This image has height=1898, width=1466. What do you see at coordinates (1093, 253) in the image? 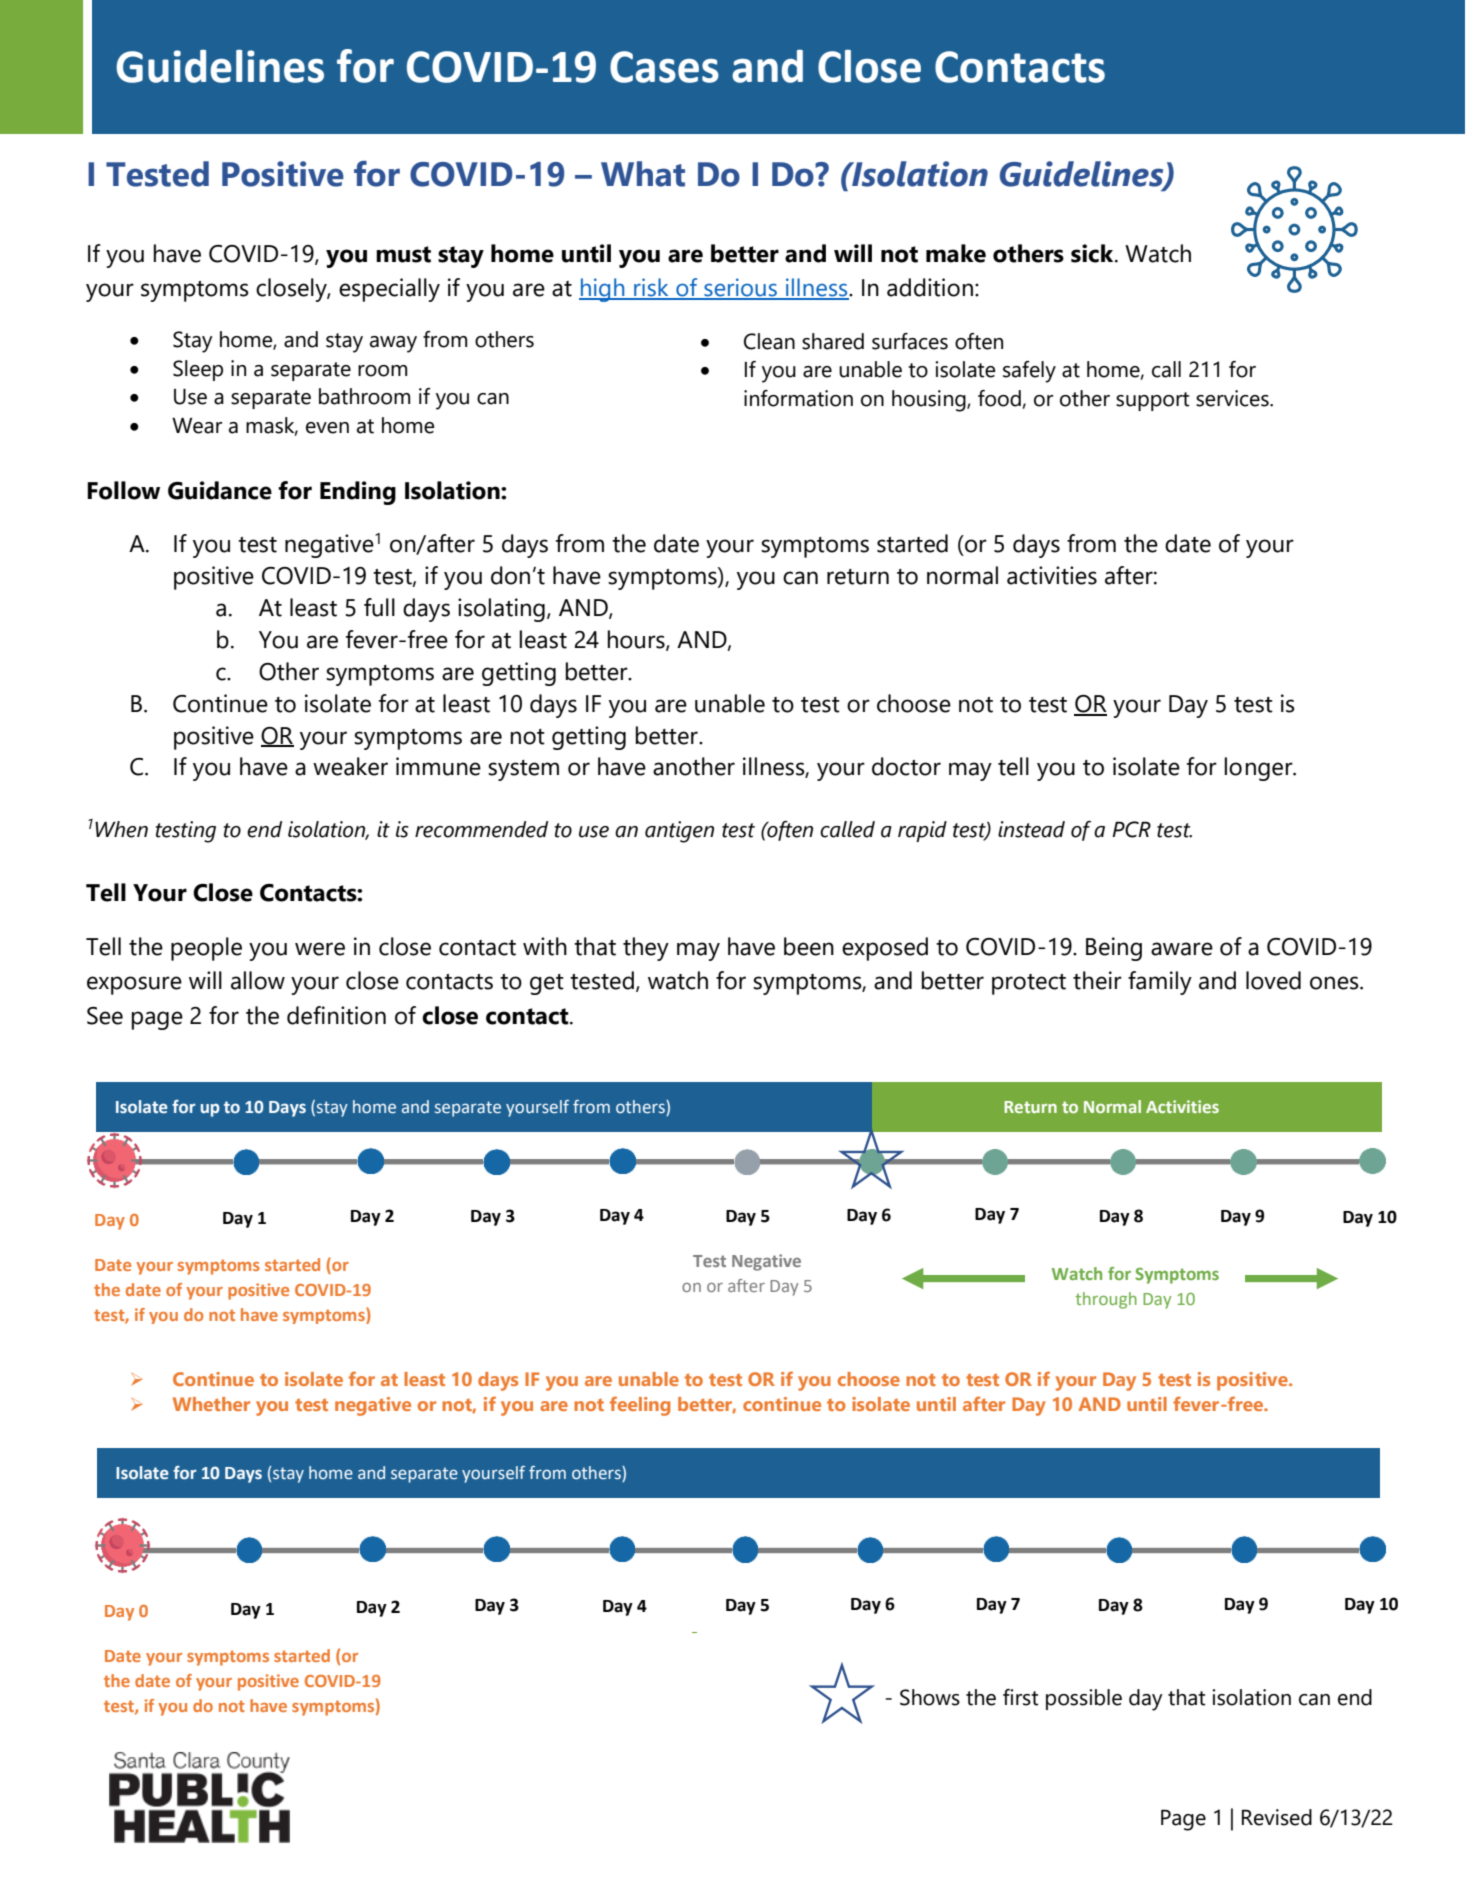
I see `sick` at bounding box center [1093, 253].
